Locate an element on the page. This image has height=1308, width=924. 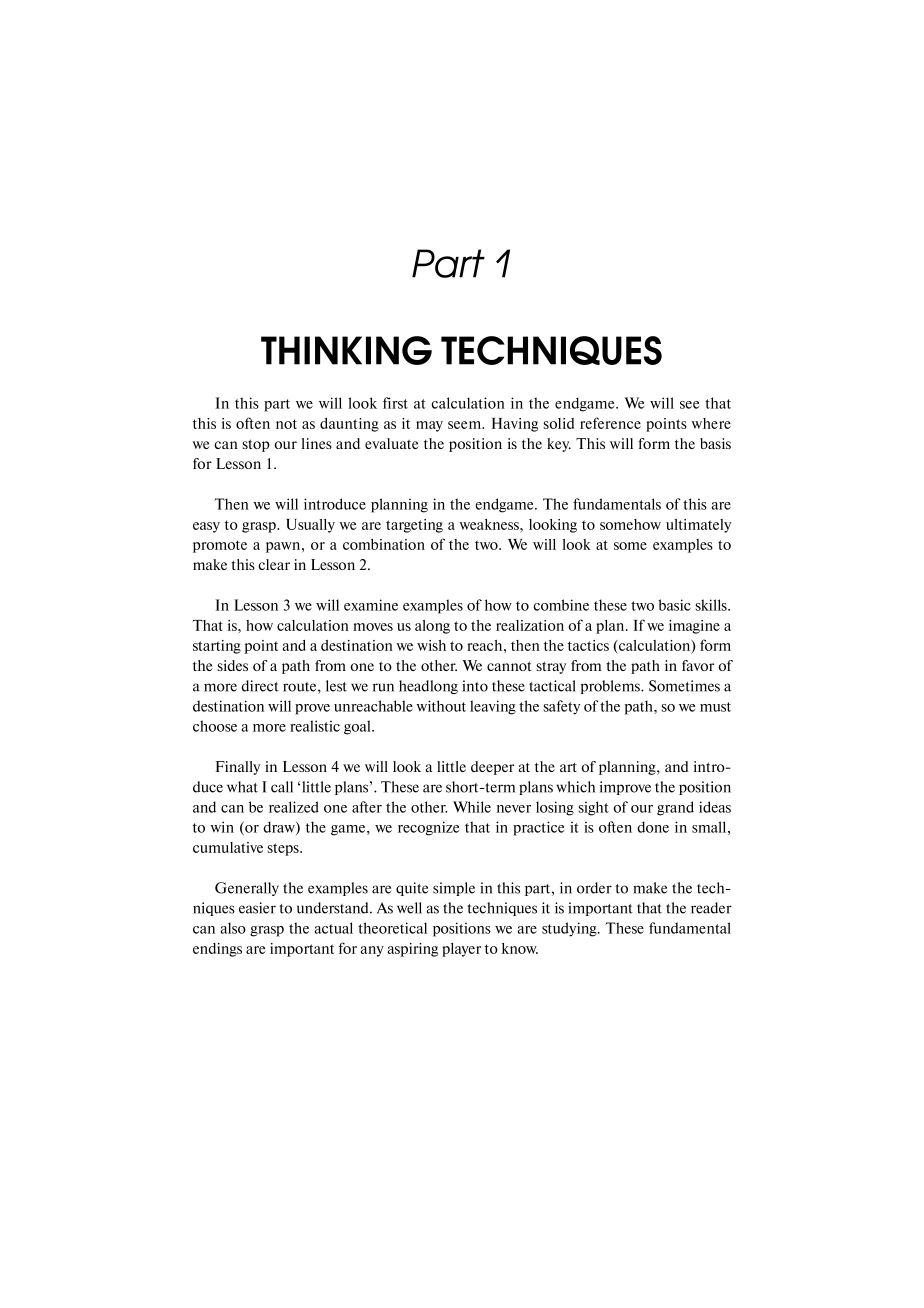
Finally is located at coordinates (238, 768).
